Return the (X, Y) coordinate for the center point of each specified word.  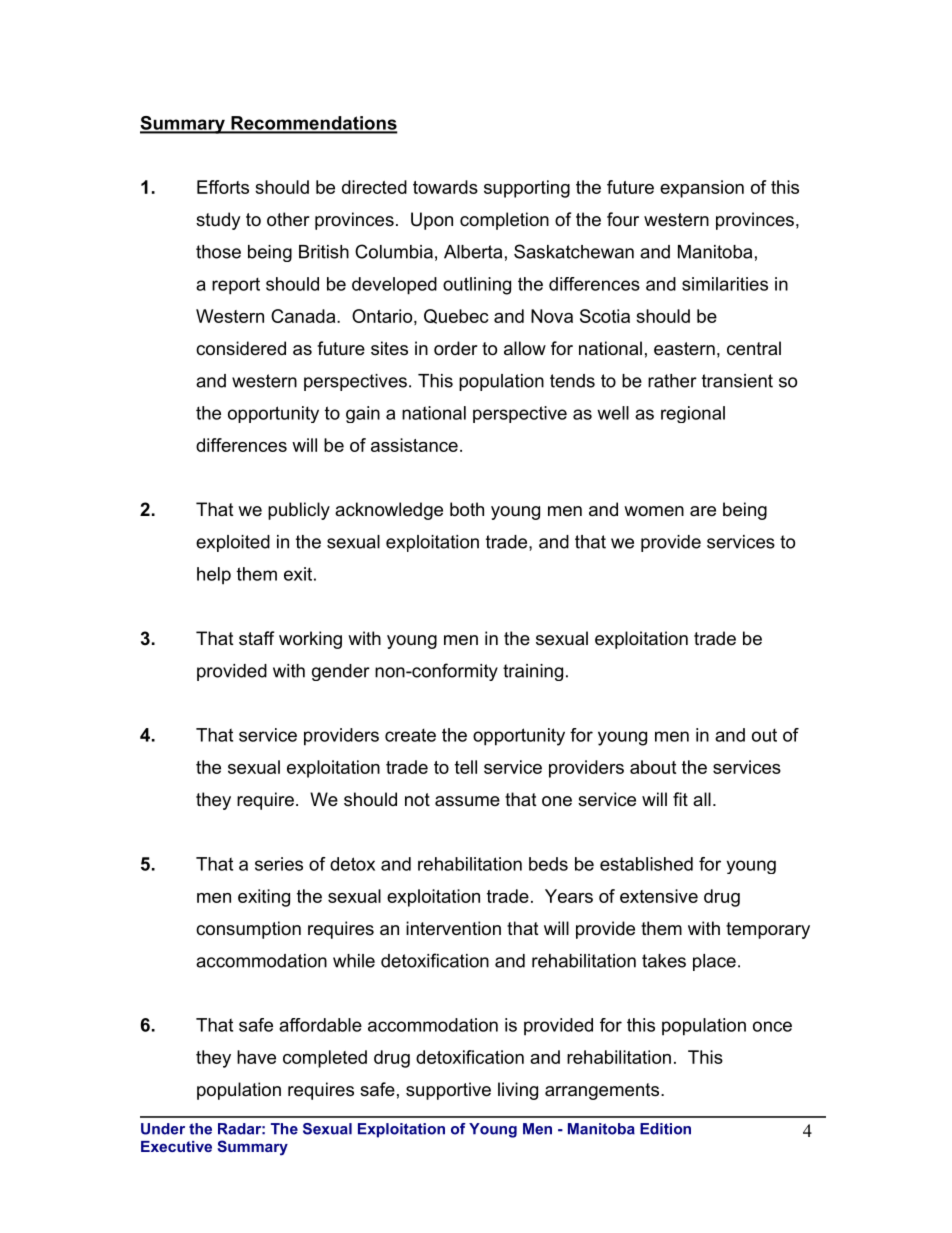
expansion (702, 189)
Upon (432, 221)
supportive (448, 1091)
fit (680, 799)
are (703, 511)
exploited (233, 543)
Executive (176, 1146)
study (218, 221)
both (467, 509)
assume (467, 801)
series (279, 864)
